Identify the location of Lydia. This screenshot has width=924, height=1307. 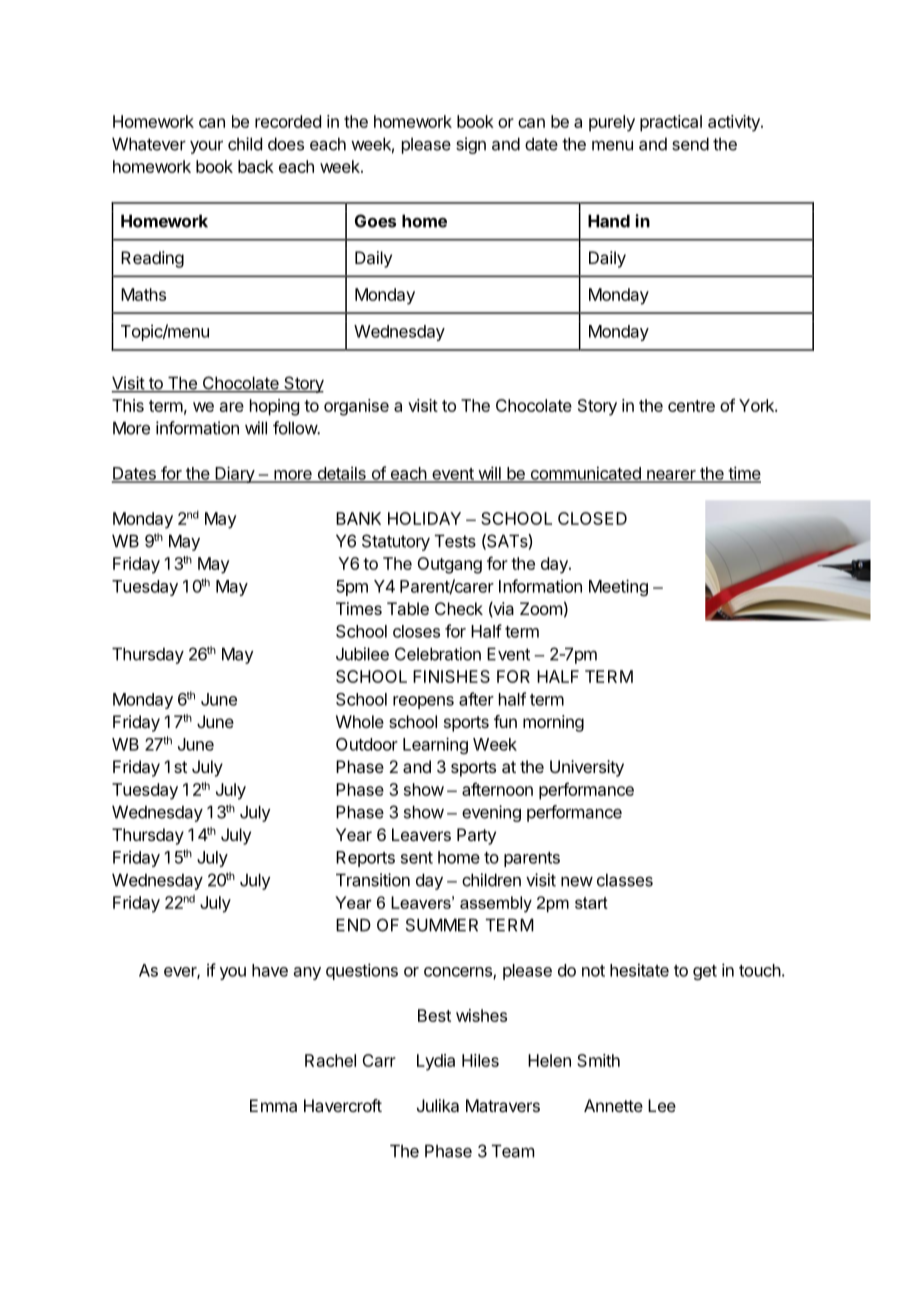
(436, 1062).
